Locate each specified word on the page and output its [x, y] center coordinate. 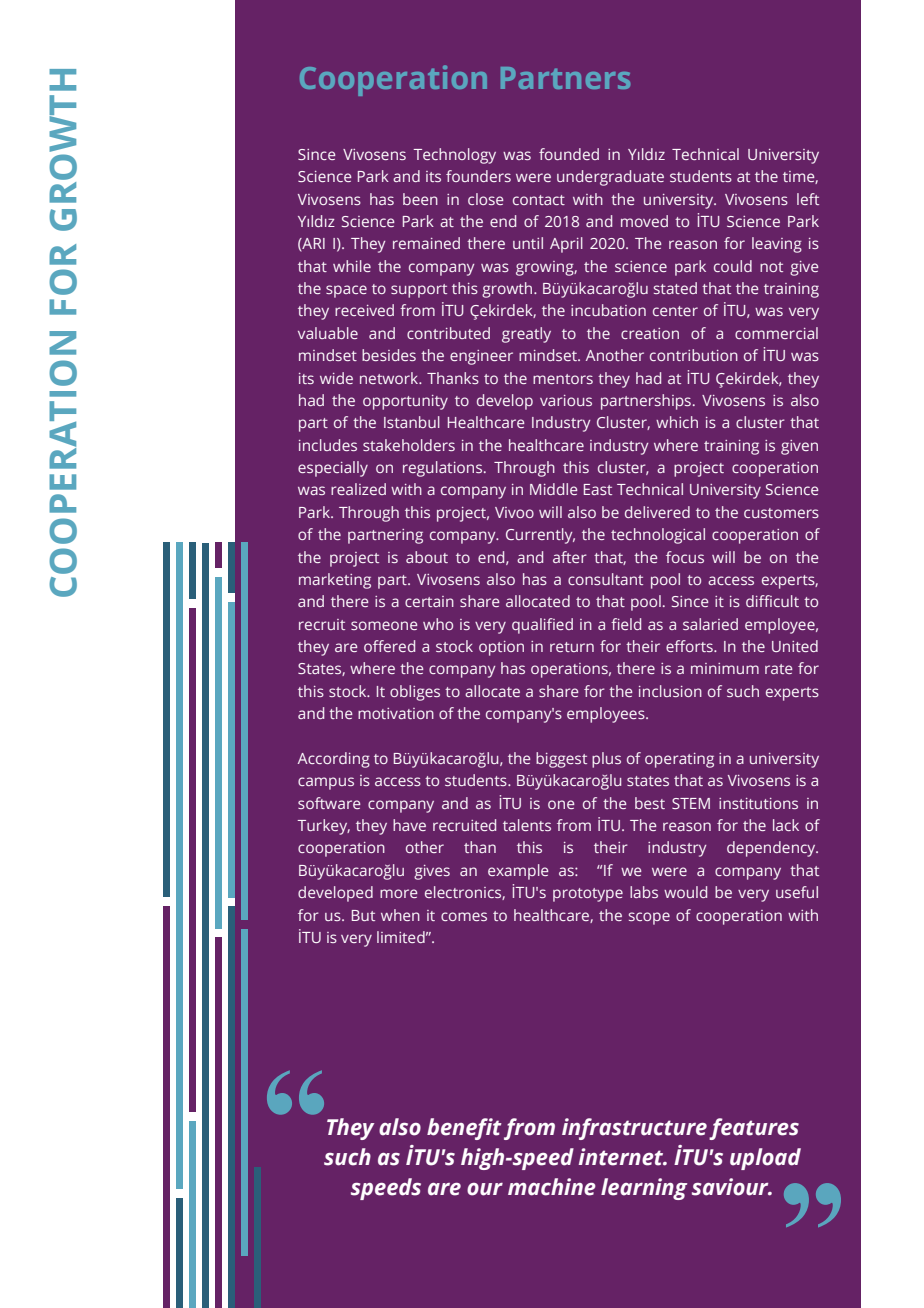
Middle [554, 489]
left [808, 199]
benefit [464, 1129]
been [420, 199]
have [409, 825]
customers [781, 513]
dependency [772, 849]
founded [569, 154]
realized [358, 489]
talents [527, 825]
